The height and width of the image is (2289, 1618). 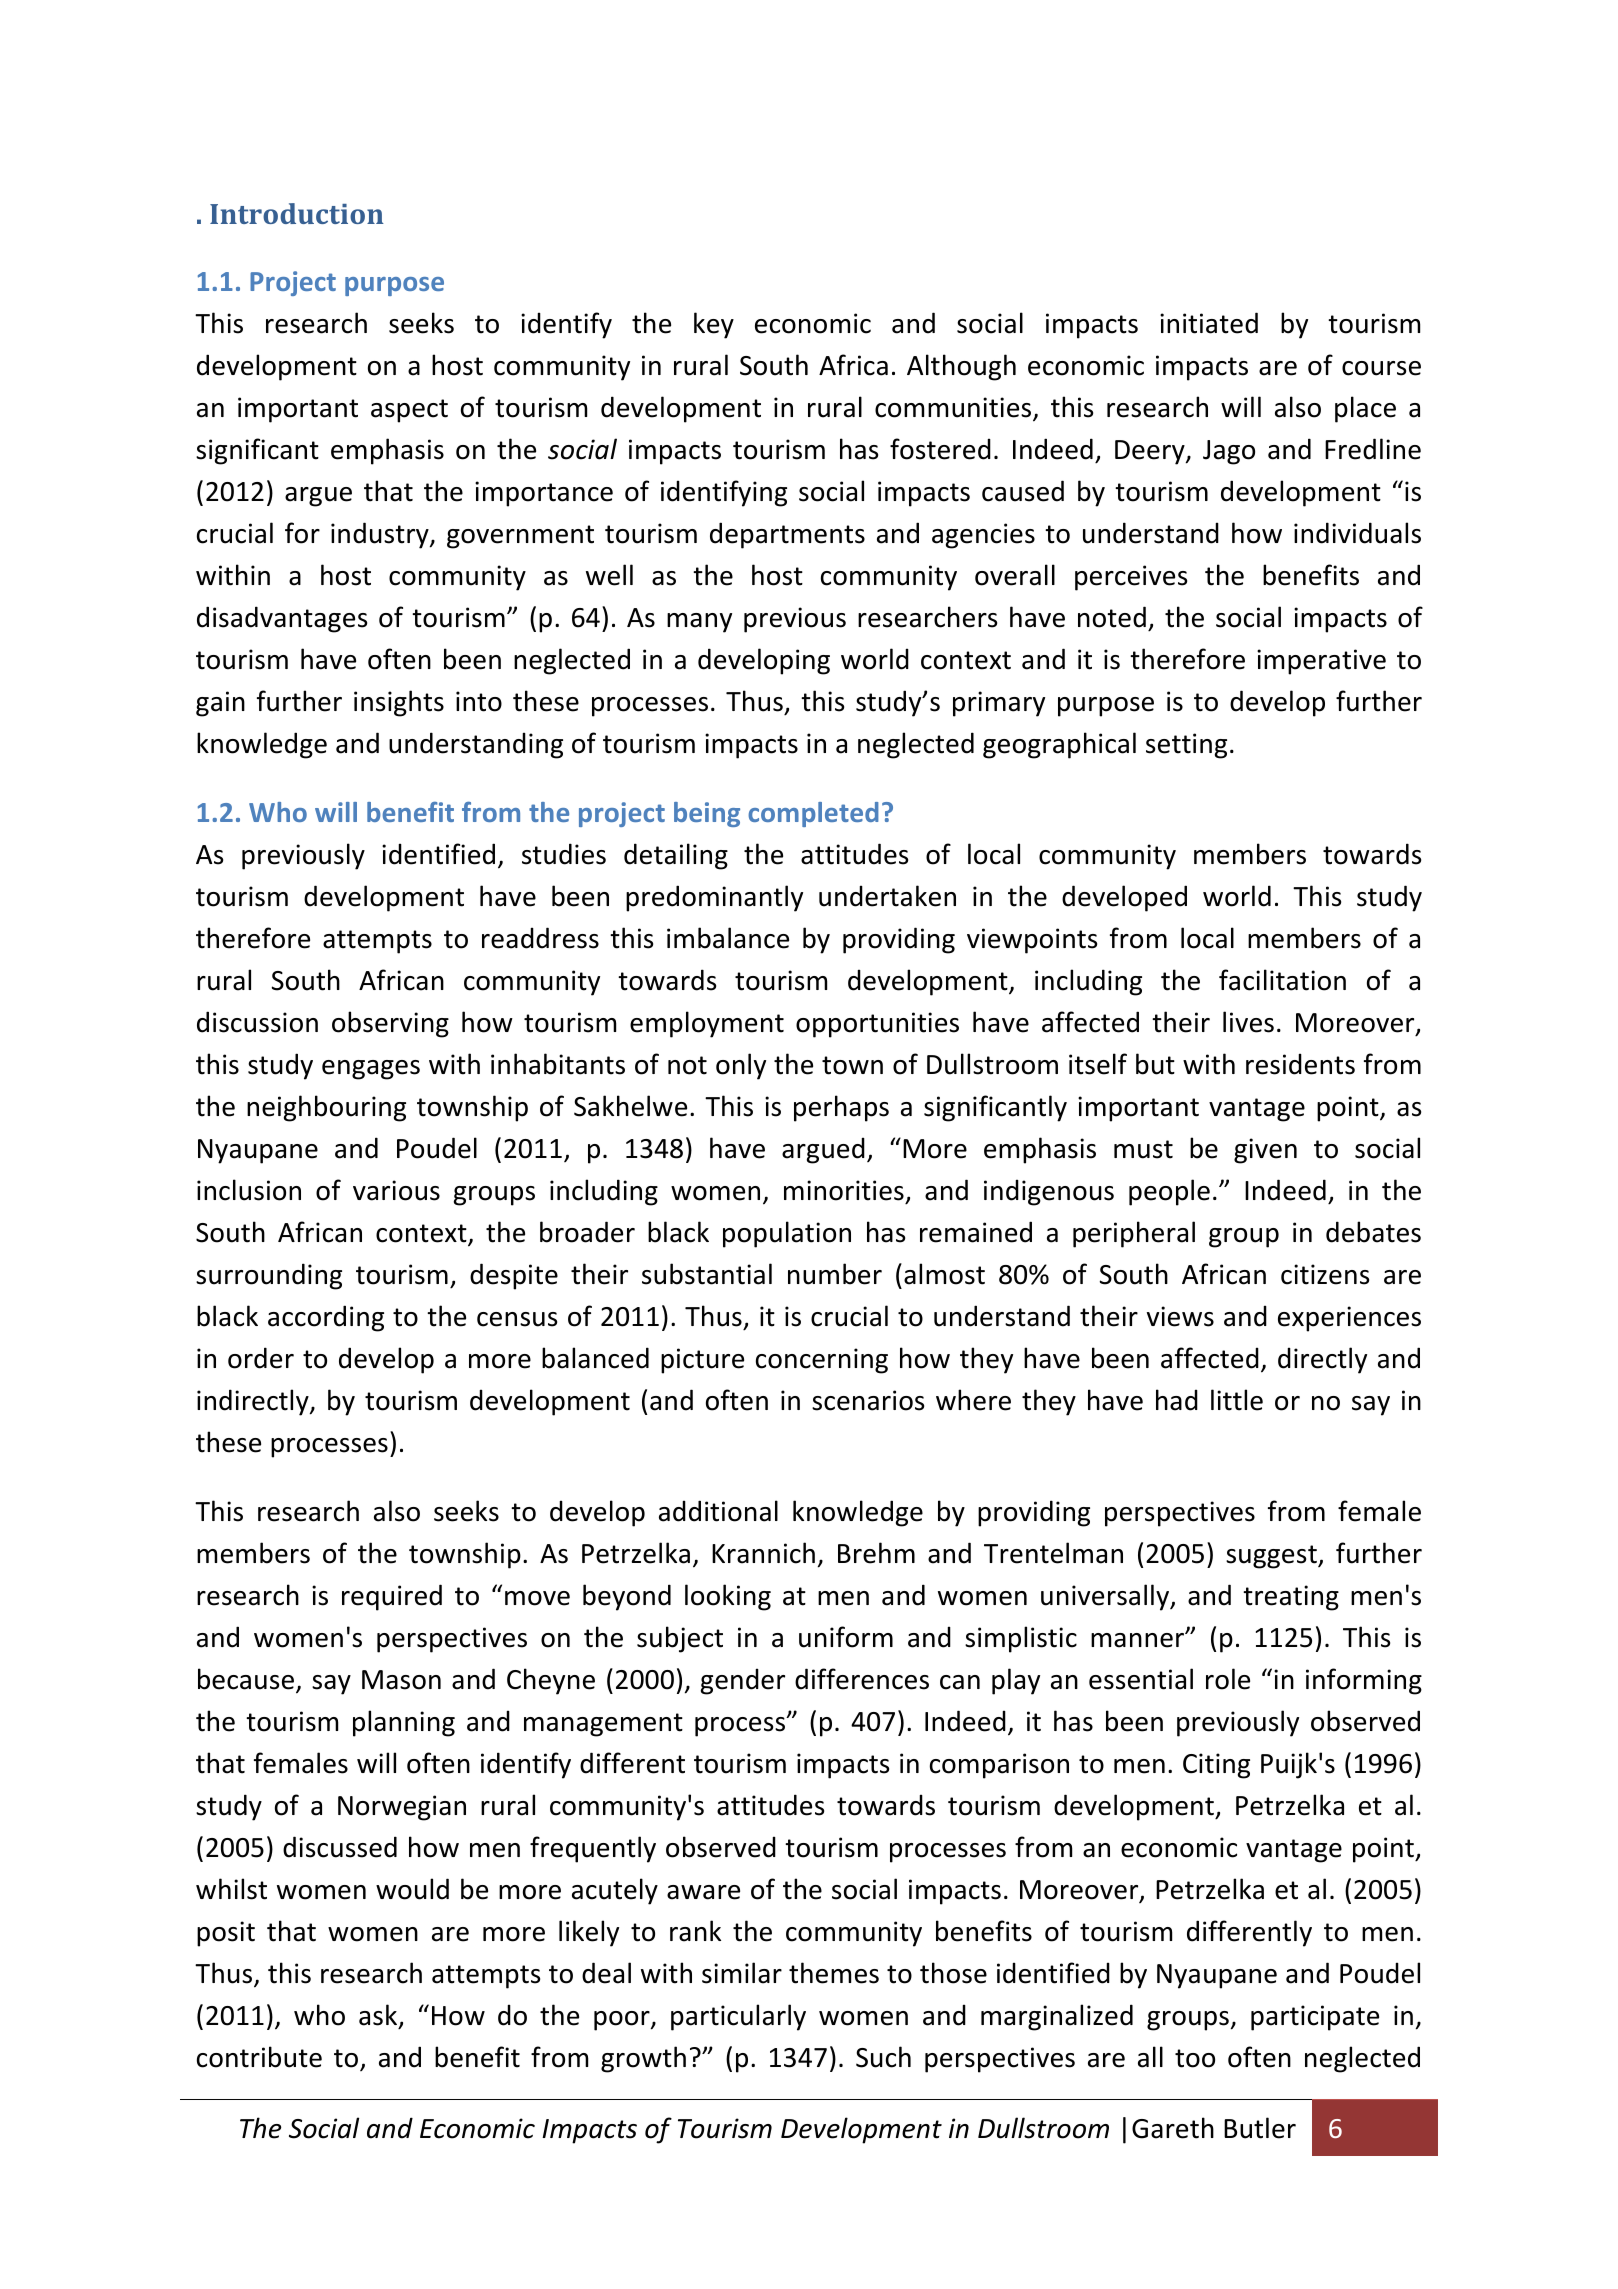 I want to click on too, so click(x=1195, y=2058).
